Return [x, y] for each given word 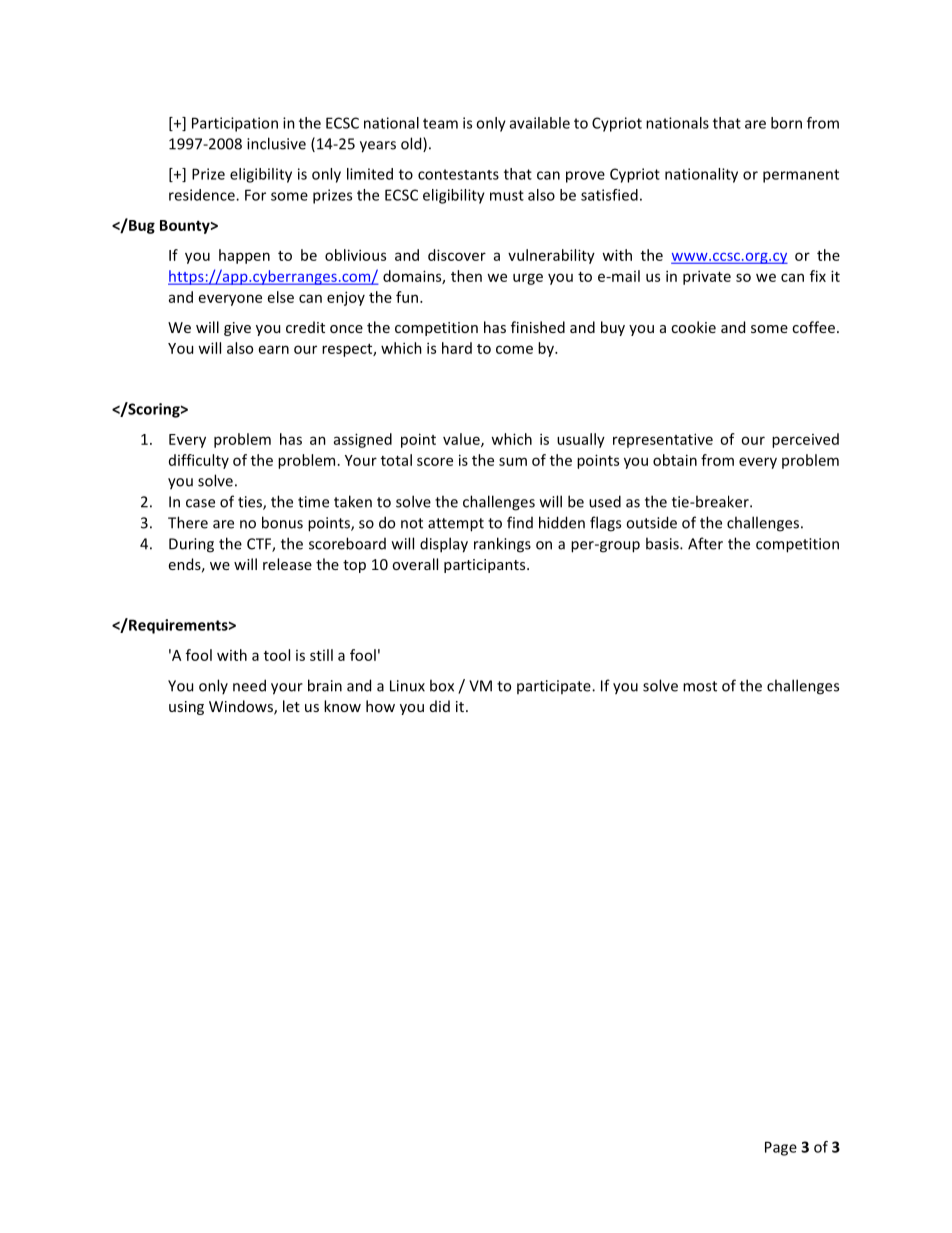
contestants [458, 174]
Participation [235, 124]
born [786, 123]
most [700, 686]
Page [781, 1148]
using [186, 708]
